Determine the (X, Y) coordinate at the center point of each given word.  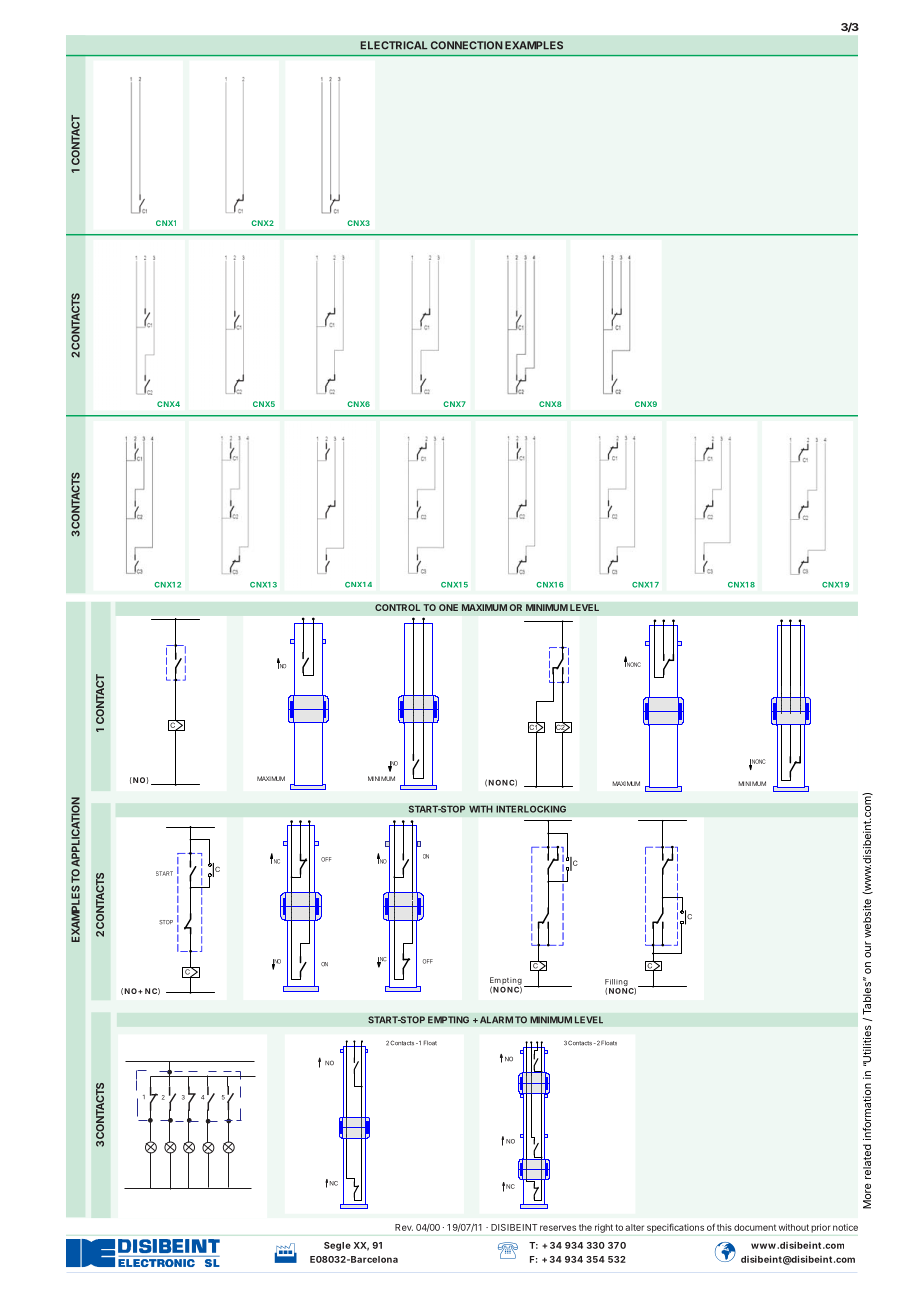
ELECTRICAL (393, 45)
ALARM (495, 1020)
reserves (558, 1228)
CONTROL (397, 607)
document (755, 1227)
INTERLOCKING (531, 809)
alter (634, 1227)
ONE (448, 607)
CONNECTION (467, 45)
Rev (404, 1227)
